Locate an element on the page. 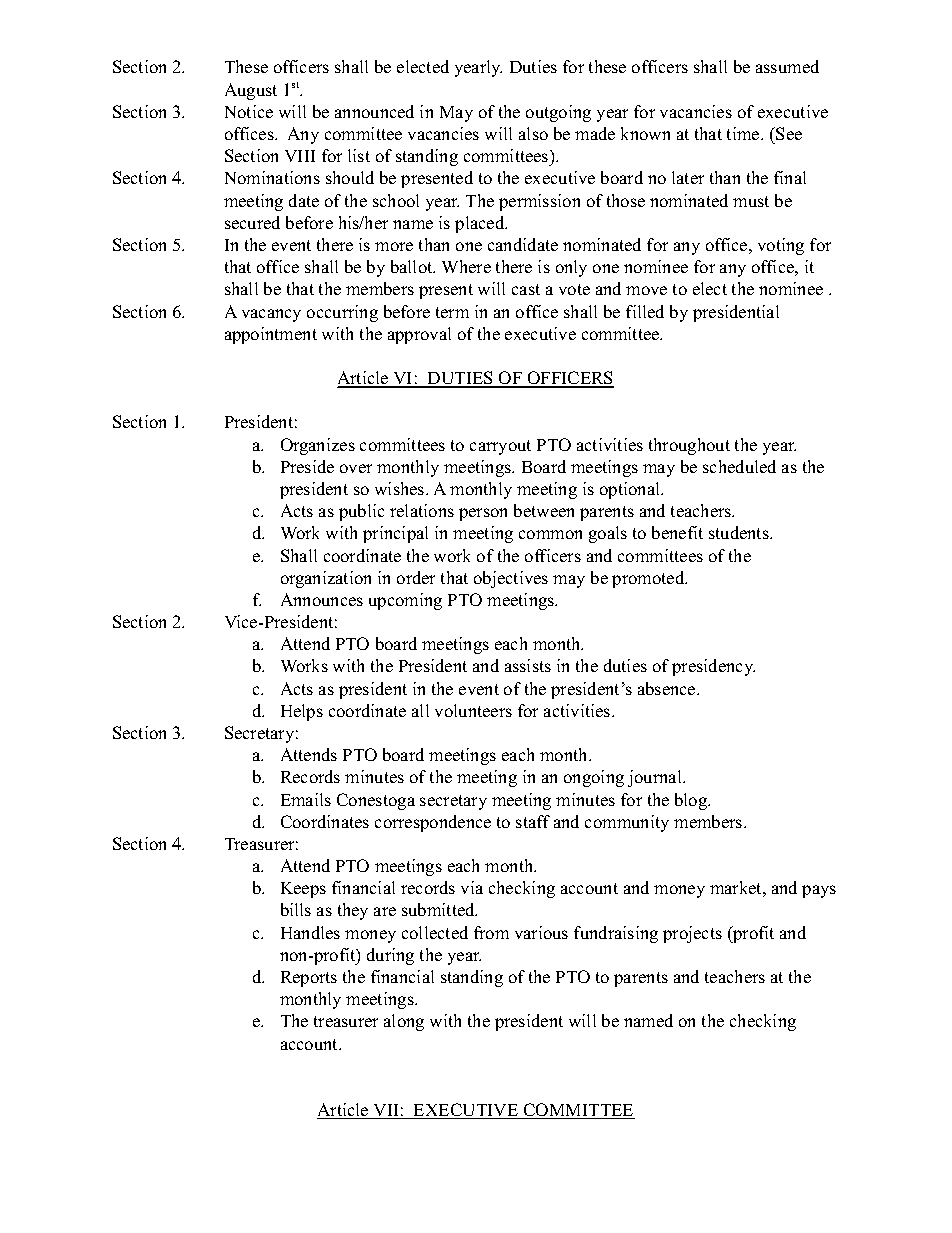 The image size is (952, 1233). students is located at coordinates (740, 532).
